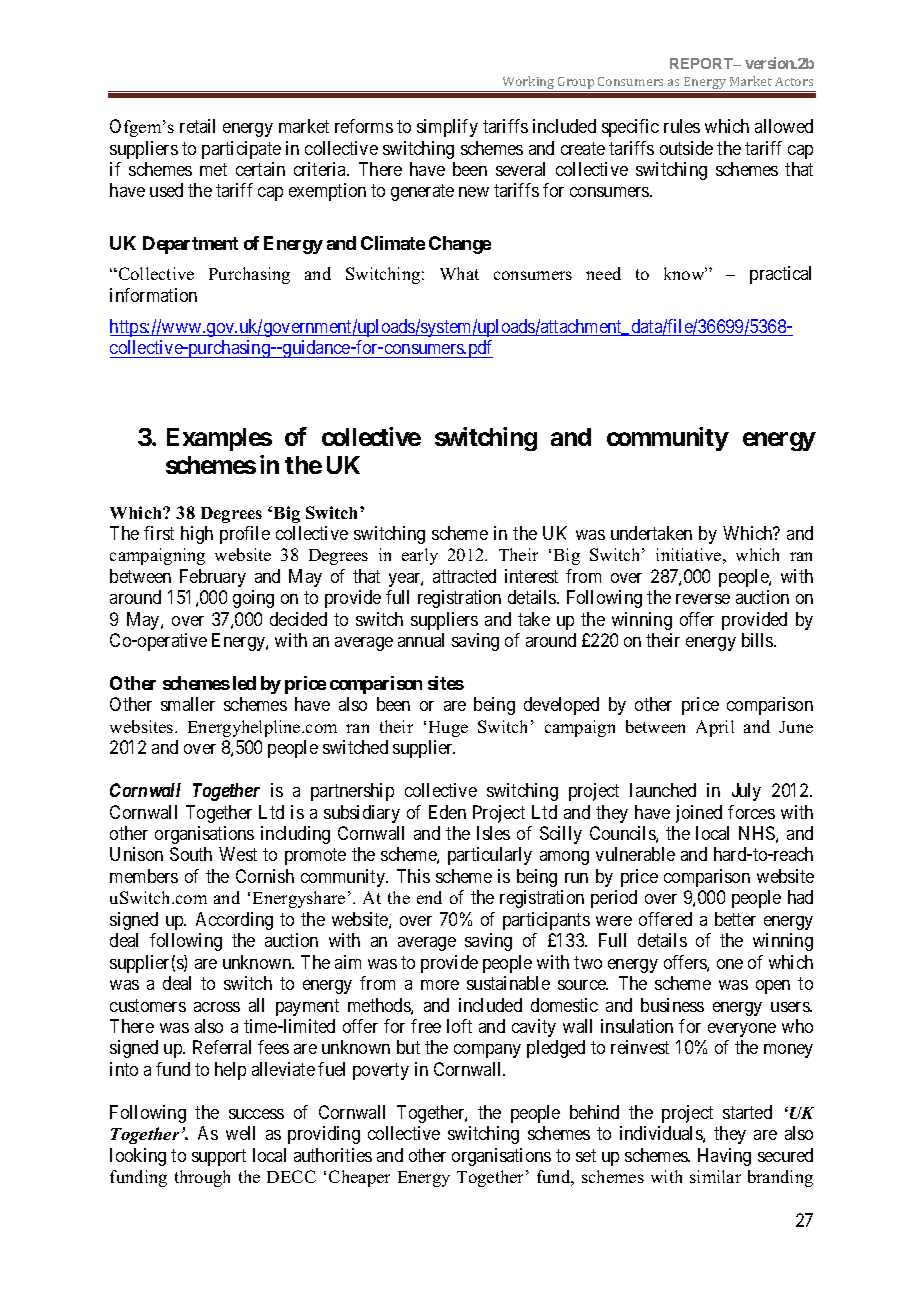 This document has width=924, height=1308. What do you see at coordinates (191, 854) in the document?
I see `South` at bounding box center [191, 854].
